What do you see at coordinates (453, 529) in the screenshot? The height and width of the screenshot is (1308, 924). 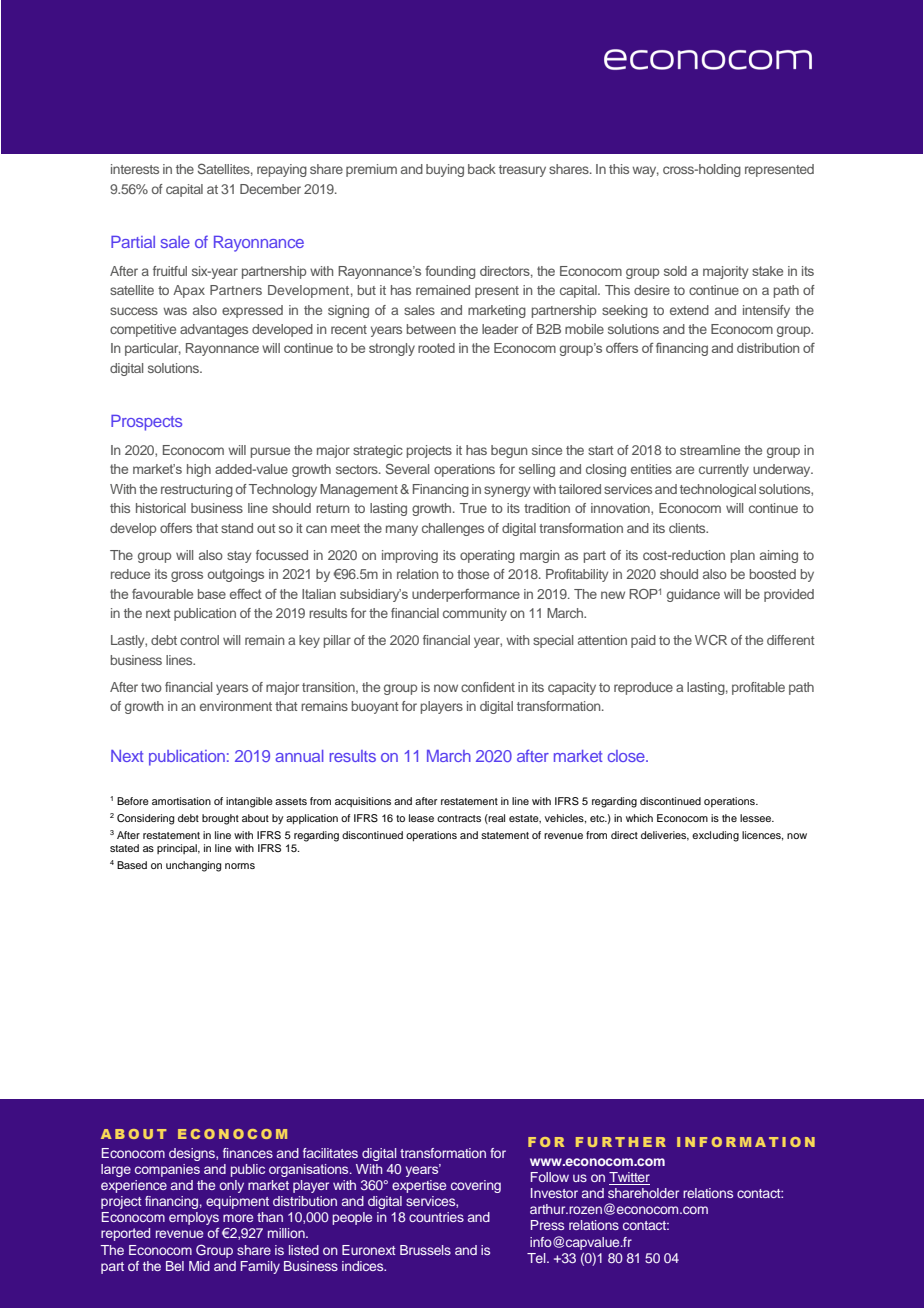 I see `challenges` at bounding box center [453, 529].
